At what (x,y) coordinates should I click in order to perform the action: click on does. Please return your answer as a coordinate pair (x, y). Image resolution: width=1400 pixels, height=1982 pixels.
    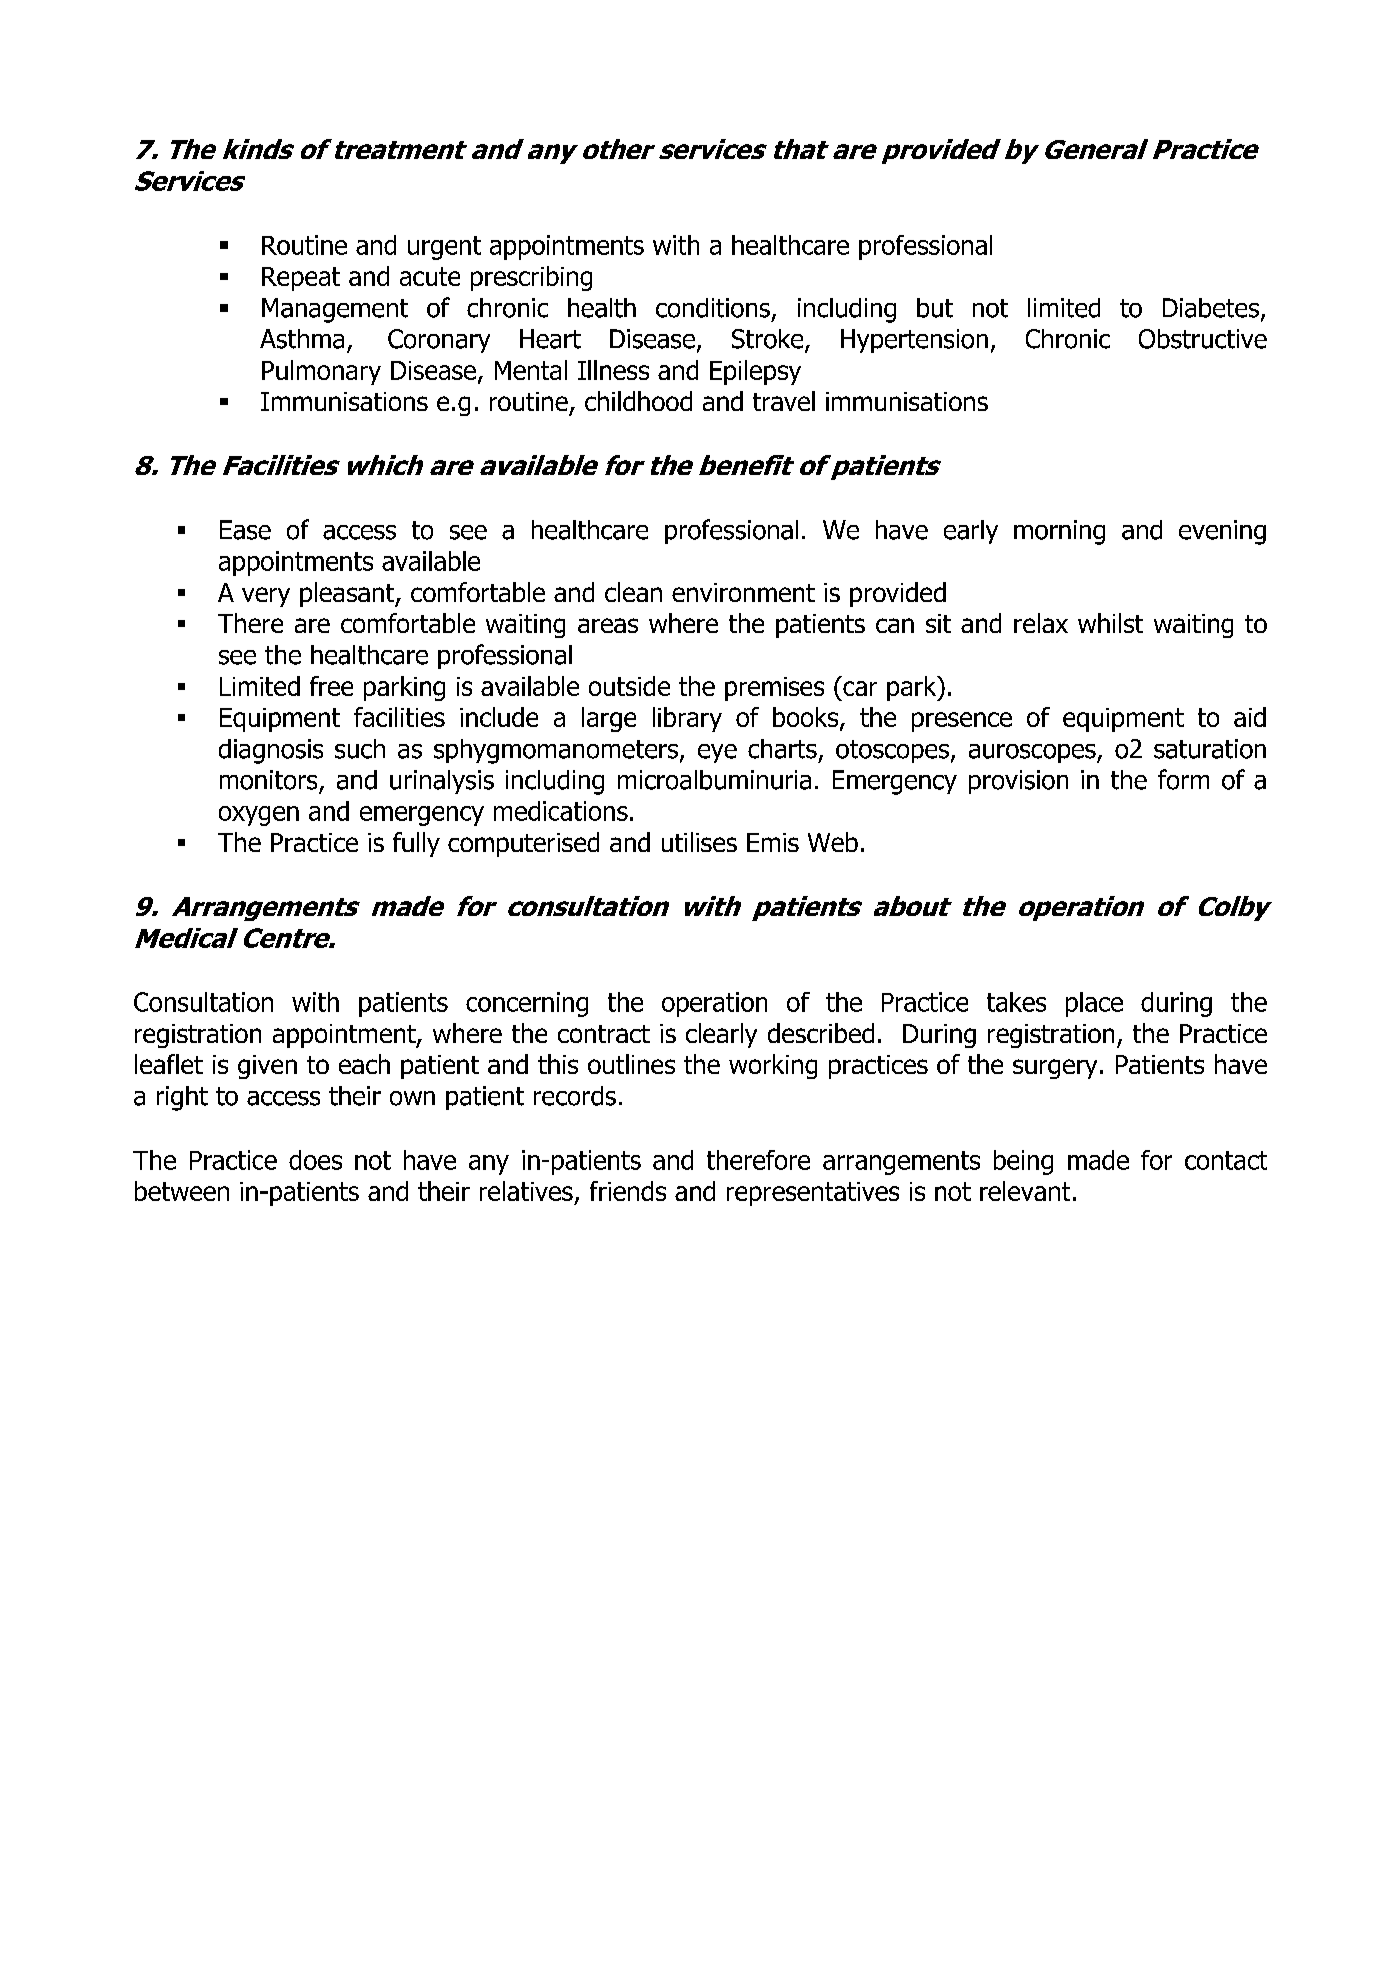
    Looking at the image, I should click on (315, 1160).
